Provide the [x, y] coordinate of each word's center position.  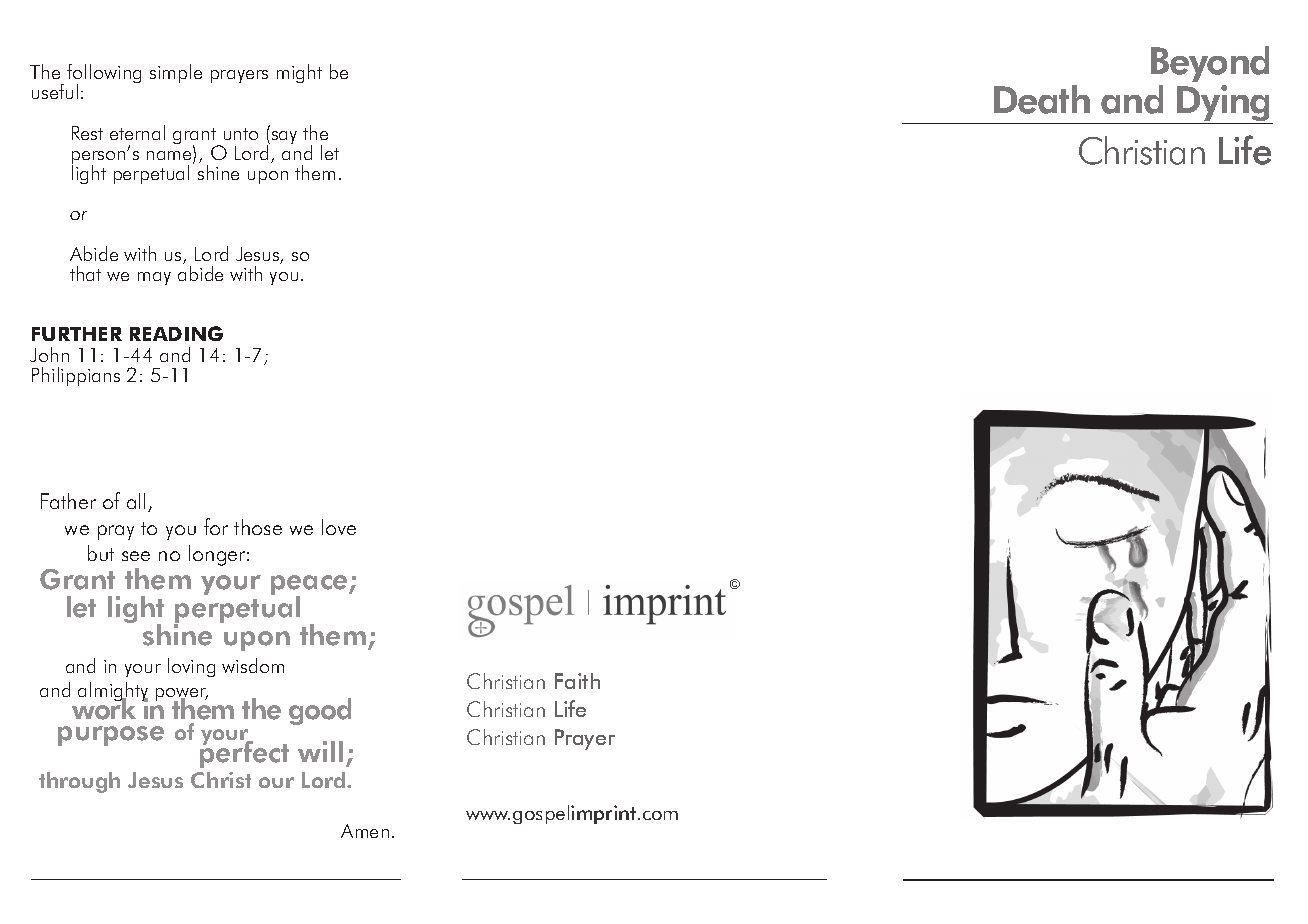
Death [1042, 99]
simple [176, 73]
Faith [577, 681]
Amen [365, 831]
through [79, 782]
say [283, 137]
